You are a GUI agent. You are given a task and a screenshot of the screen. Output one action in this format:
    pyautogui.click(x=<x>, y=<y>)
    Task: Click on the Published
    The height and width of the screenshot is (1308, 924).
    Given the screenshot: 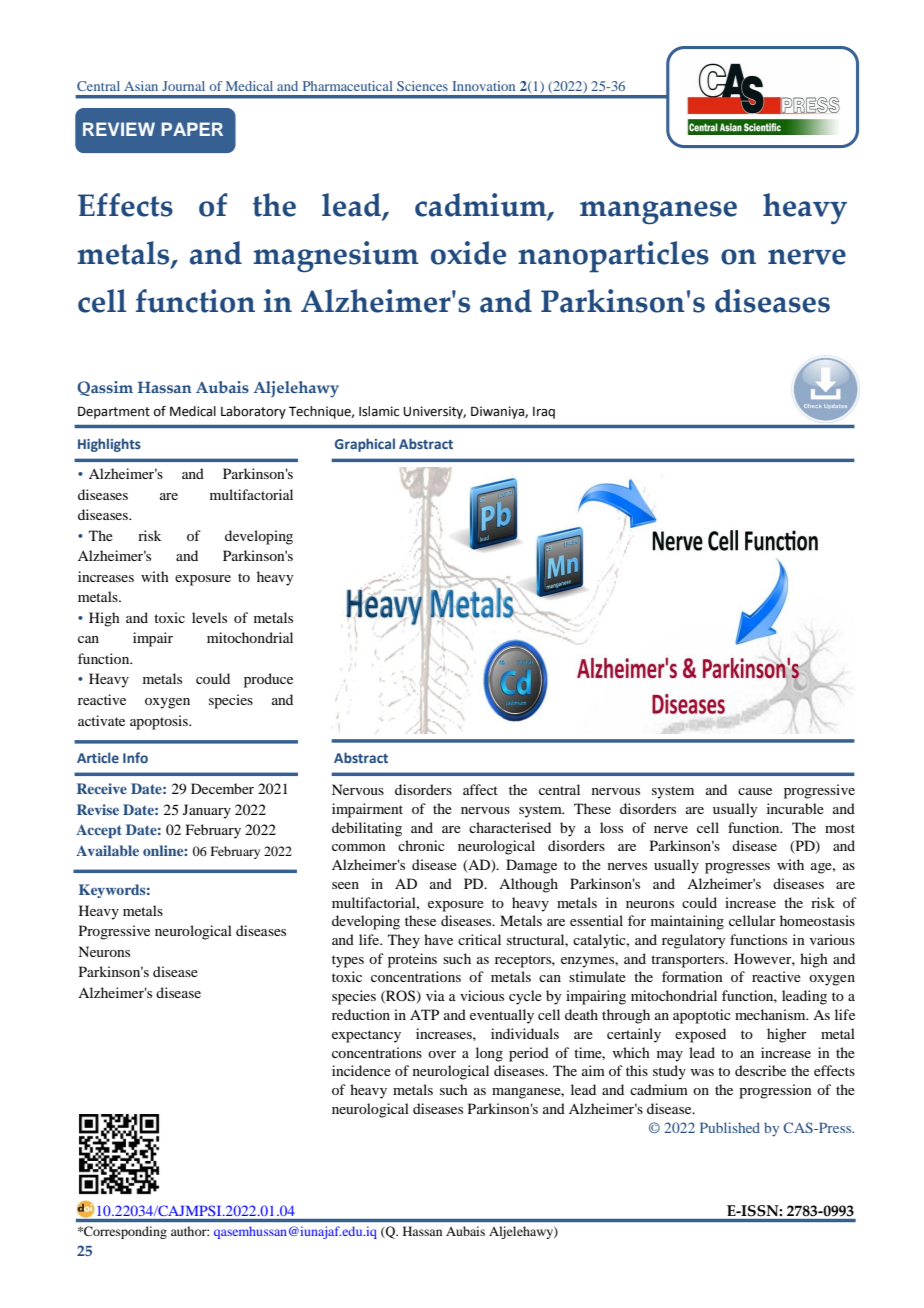 What is the action you would take?
    pyautogui.click(x=730, y=1127)
